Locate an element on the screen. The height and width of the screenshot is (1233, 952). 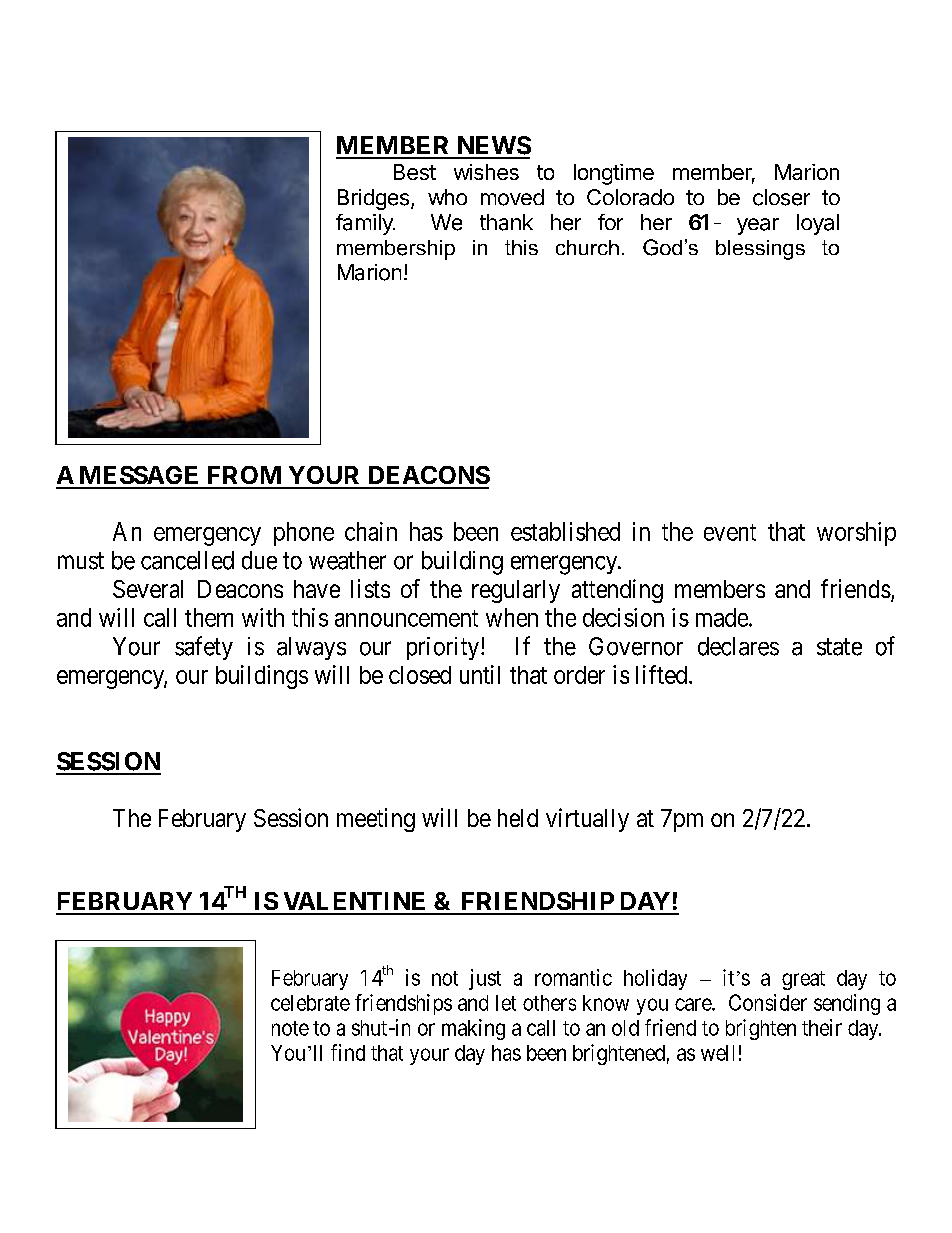
phone is located at coordinates (304, 534).
